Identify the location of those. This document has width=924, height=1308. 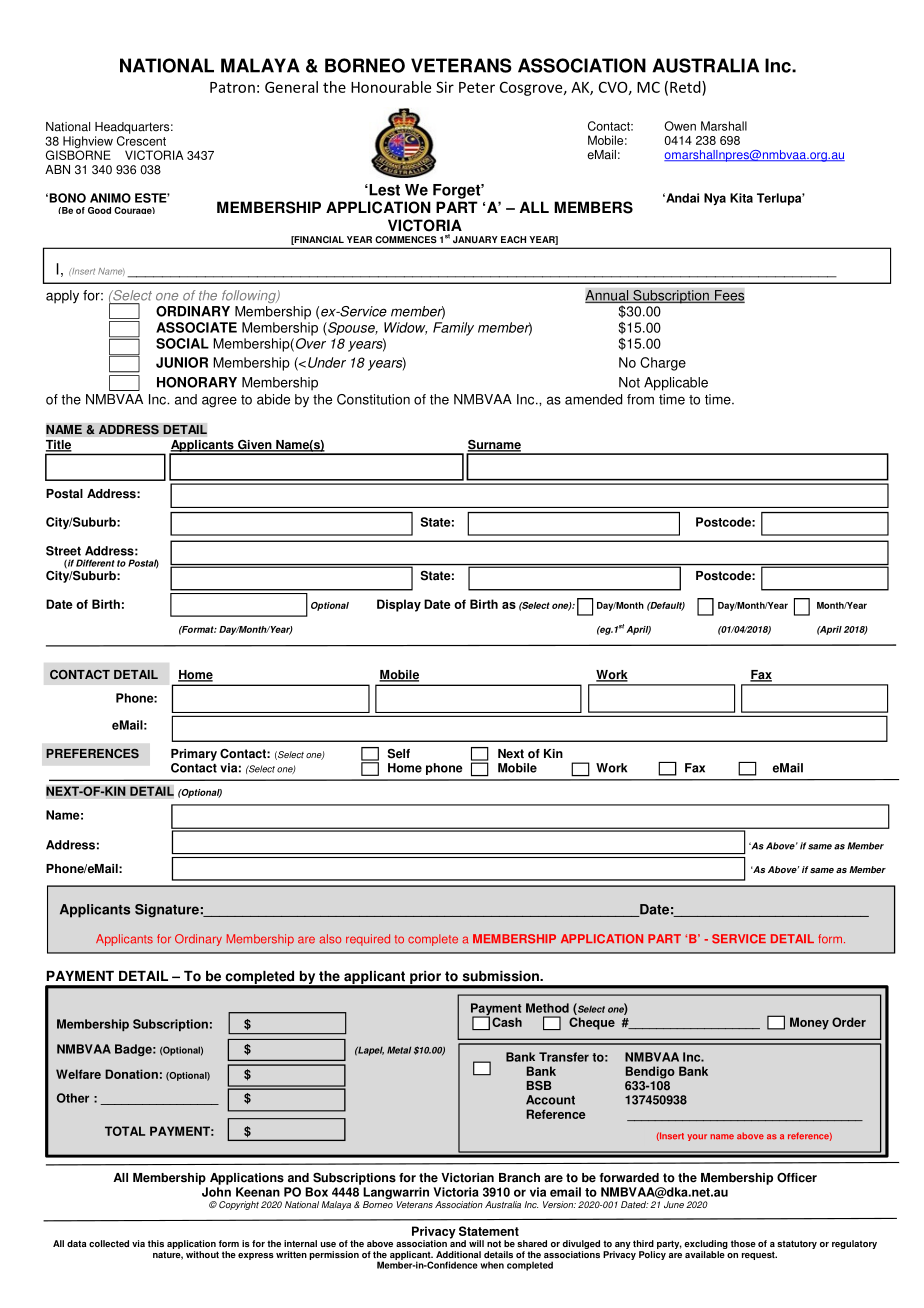
(743, 1243).
